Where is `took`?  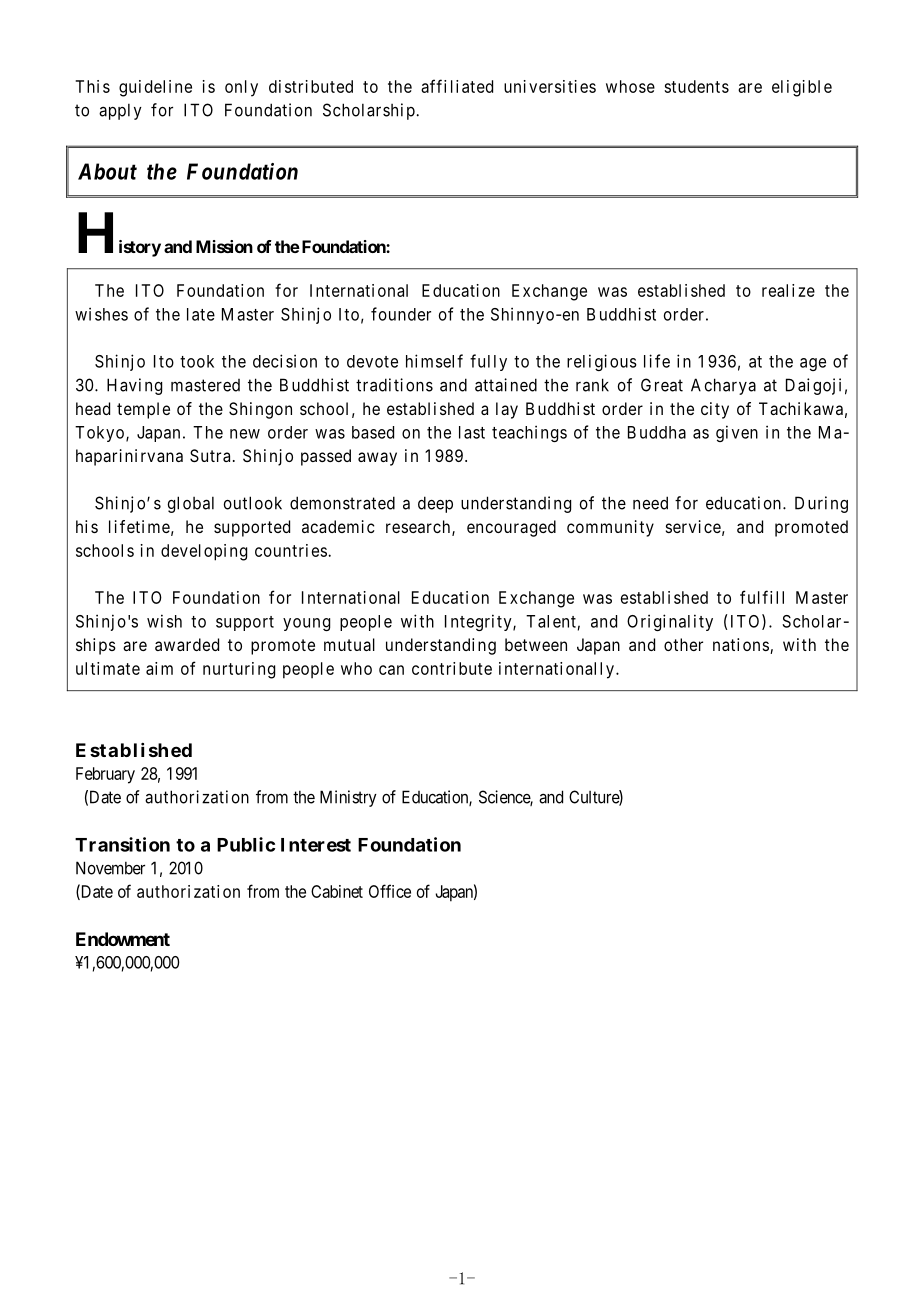
took is located at coordinates (197, 361).
